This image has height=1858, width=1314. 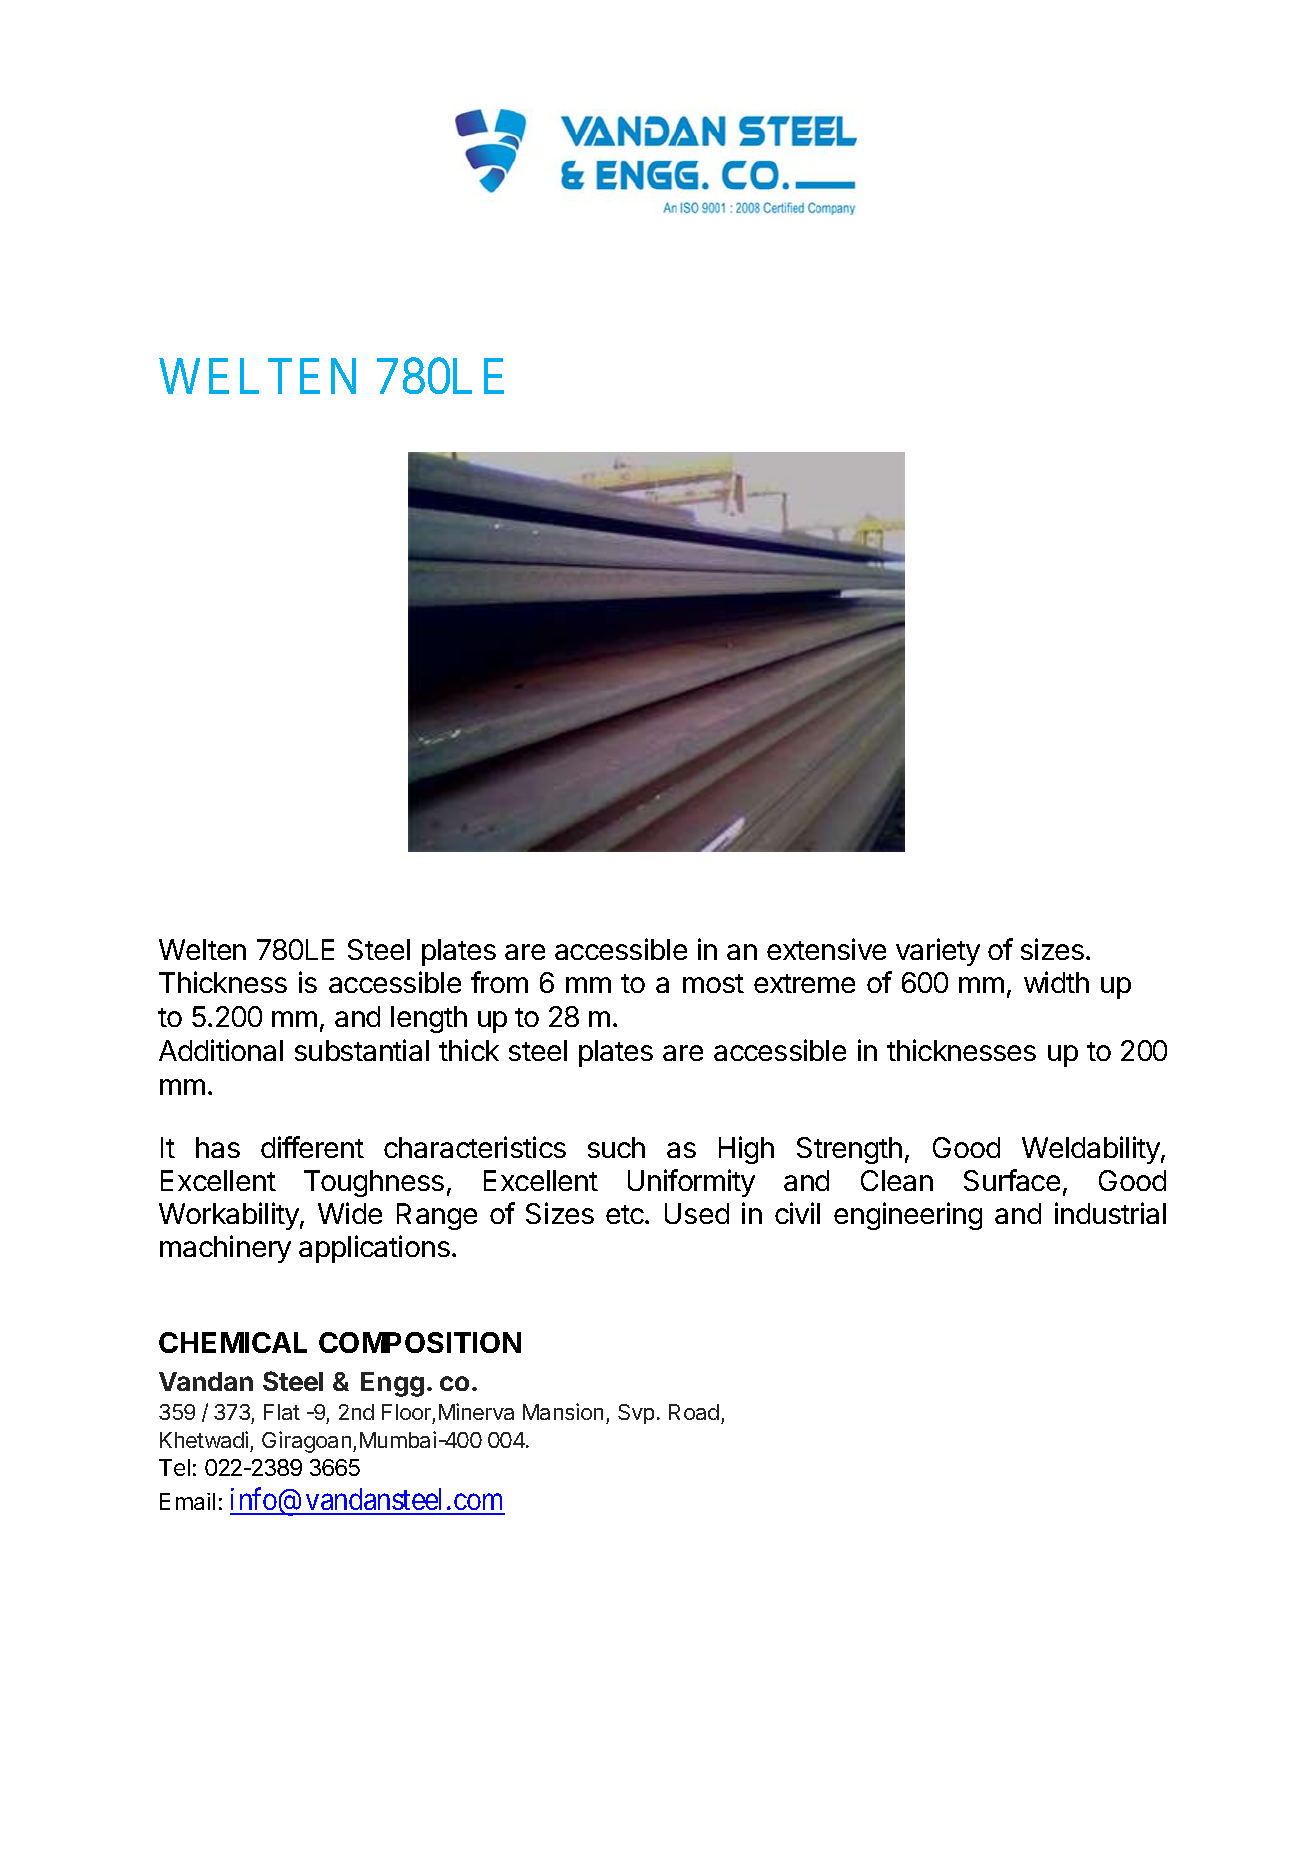 What do you see at coordinates (420, 1342) in the image?
I see `COMPOSITION` at bounding box center [420, 1342].
